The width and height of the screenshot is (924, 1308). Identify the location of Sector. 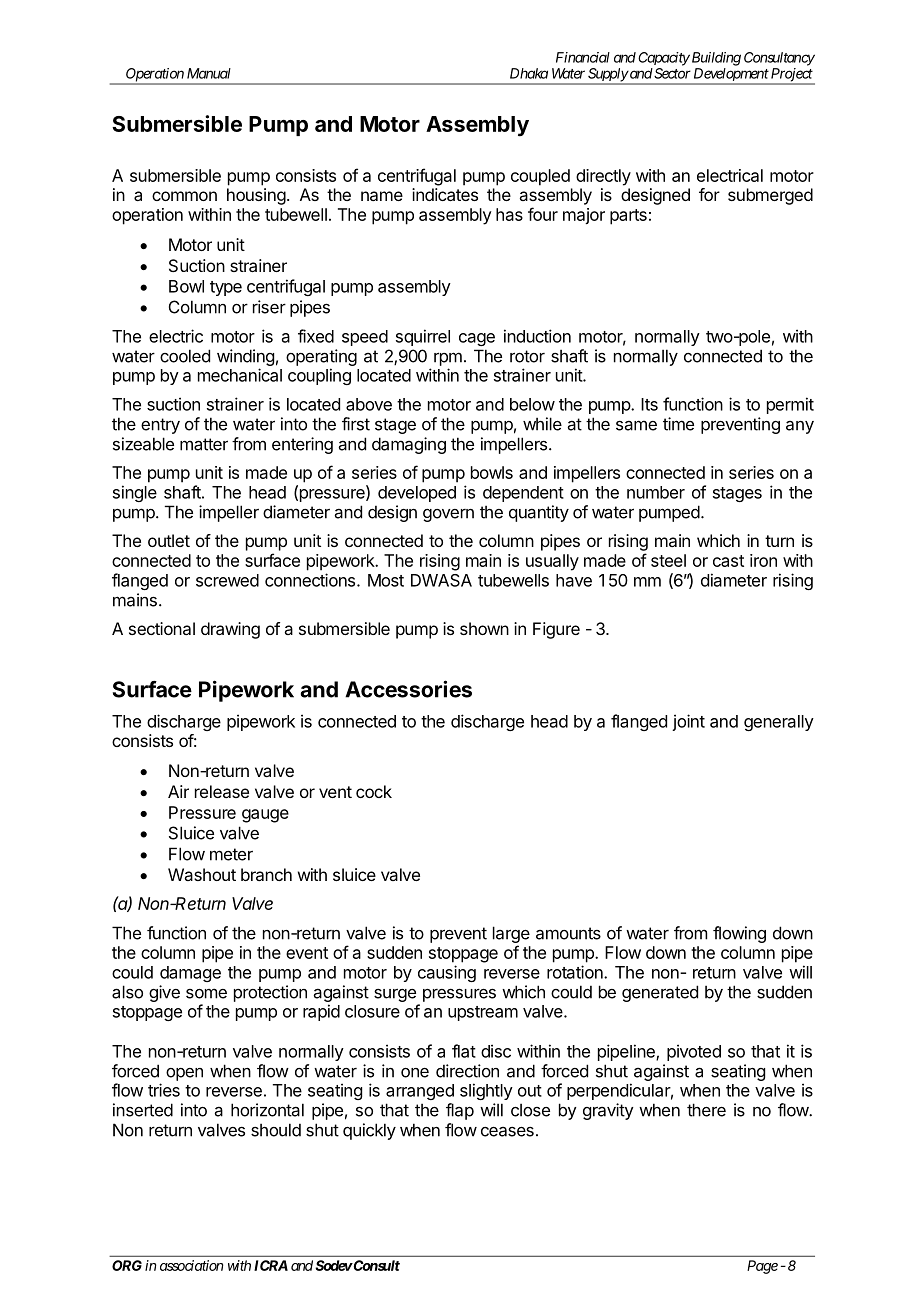
(671, 73).
